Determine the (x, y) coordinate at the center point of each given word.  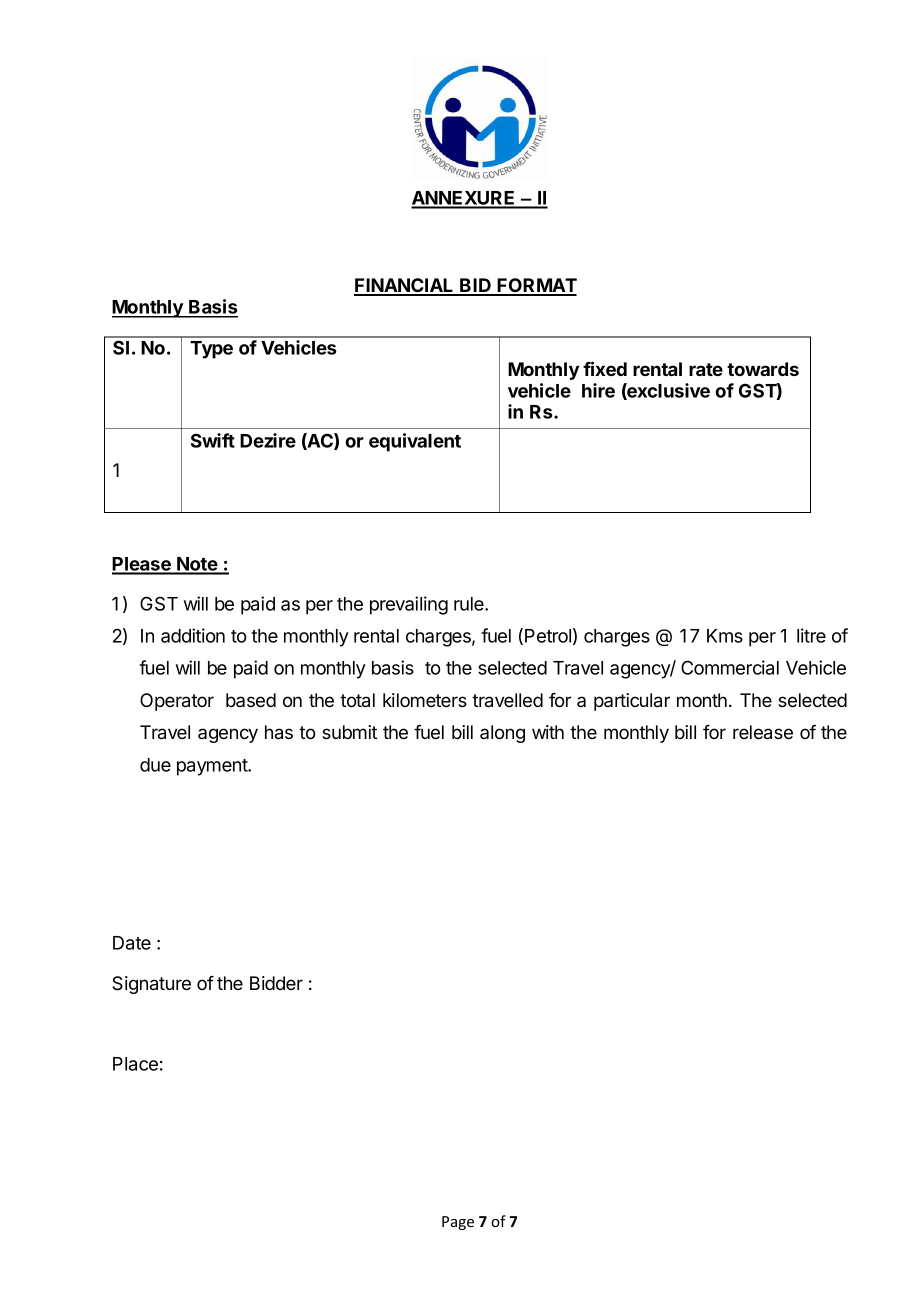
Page (458, 1223)
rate (706, 369)
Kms (725, 636)
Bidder (276, 983)
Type (211, 350)
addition (193, 635)
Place (135, 1064)
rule (470, 604)
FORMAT (536, 286)
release (763, 732)
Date (132, 943)
